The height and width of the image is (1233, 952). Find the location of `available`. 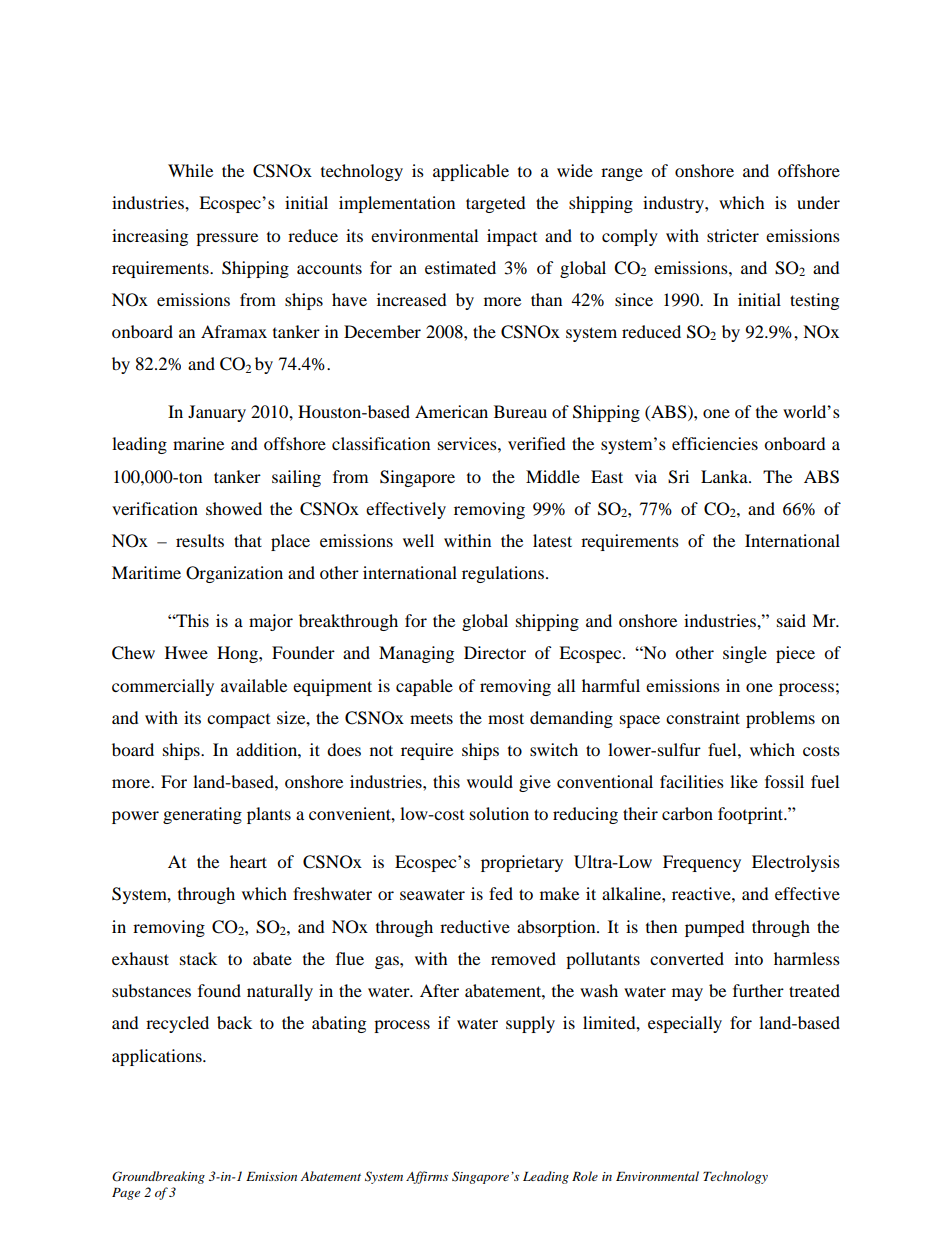

available is located at coordinates (254, 685).
